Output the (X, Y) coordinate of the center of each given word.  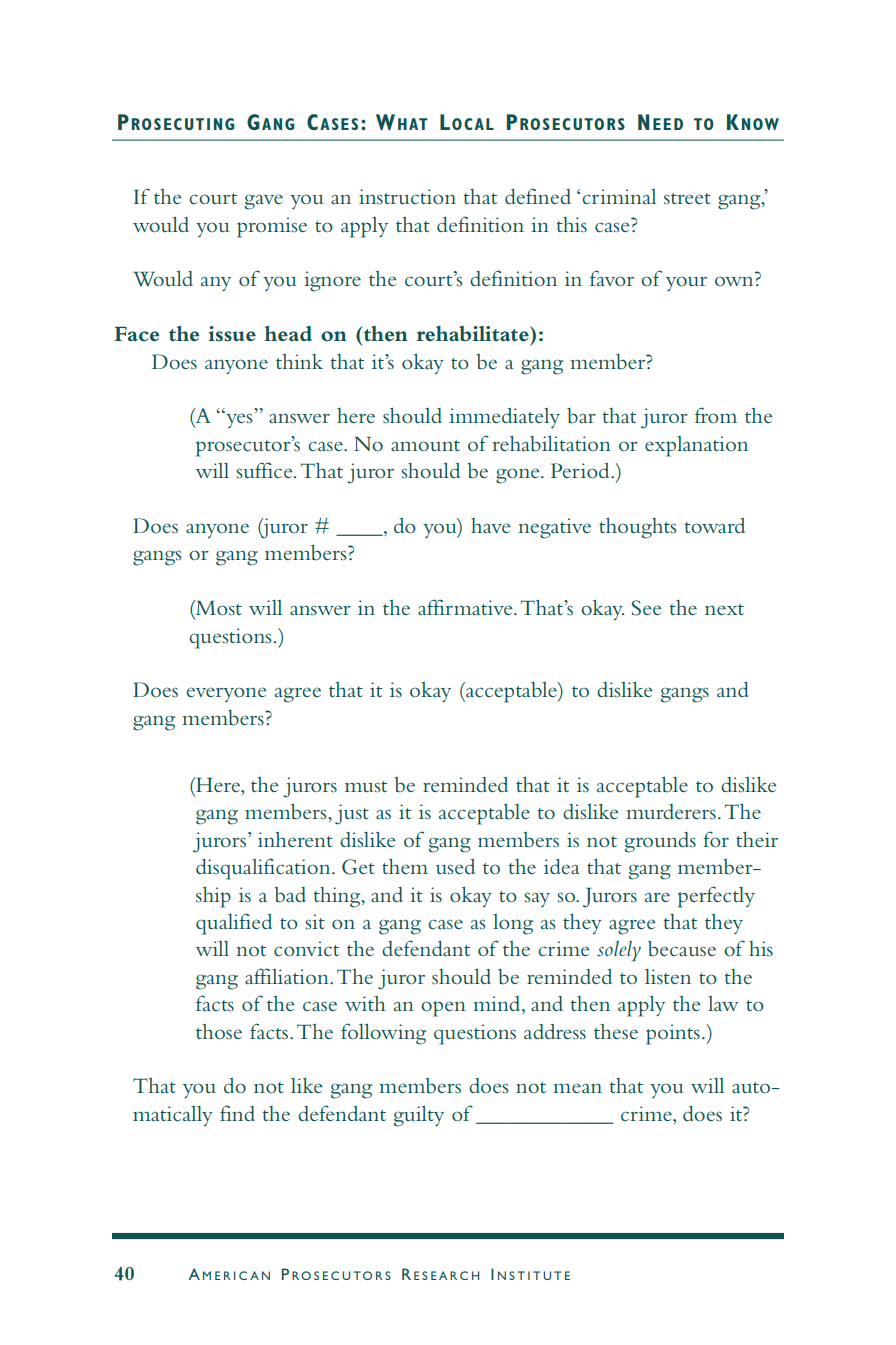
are (657, 897)
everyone (226, 694)
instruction (407, 197)
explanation (696, 446)
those (219, 1031)
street (687, 199)
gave (264, 202)
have (491, 525)
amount (425, 446)
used (455, 866)
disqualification (264, 869)
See (647, 608)
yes (238, 420)
